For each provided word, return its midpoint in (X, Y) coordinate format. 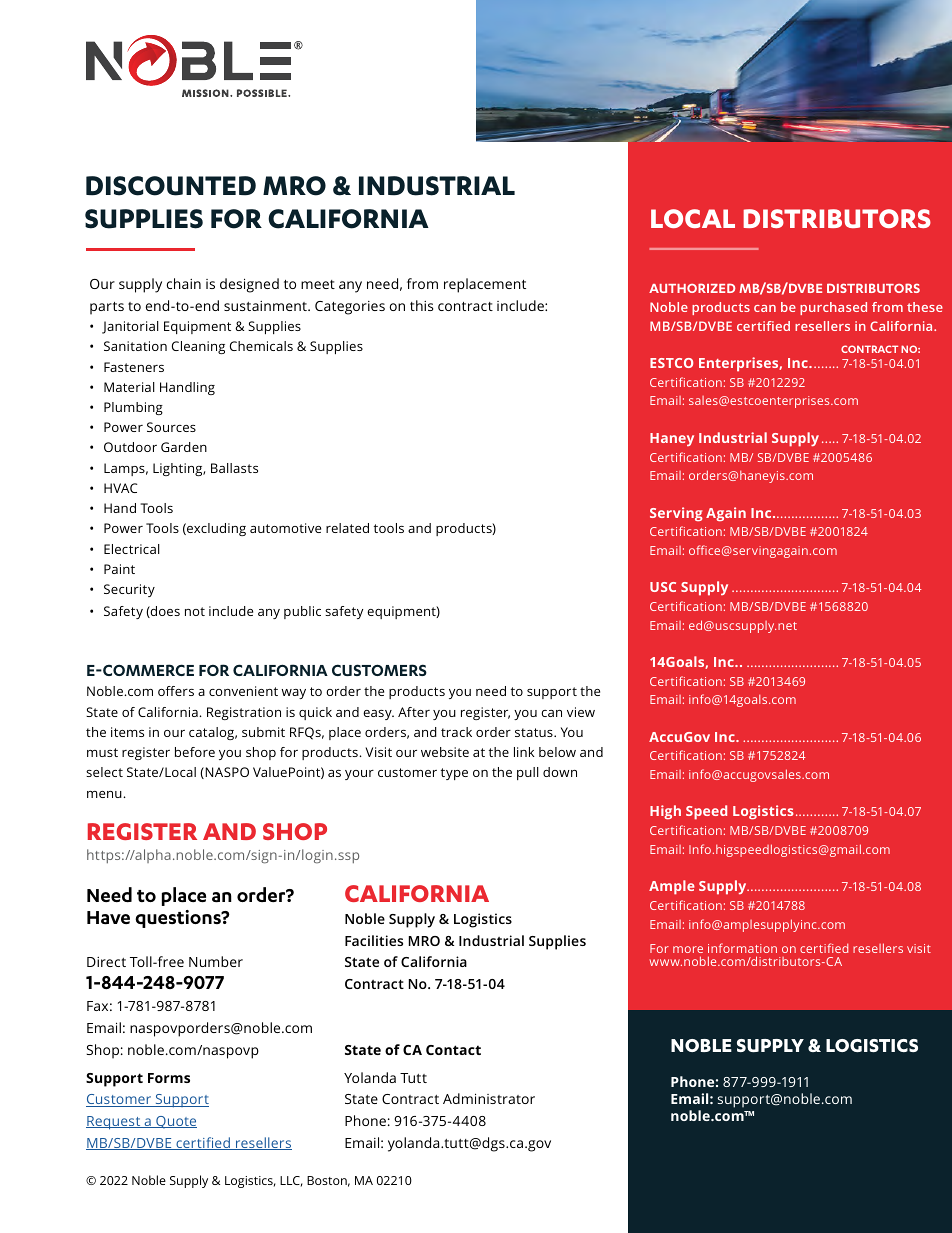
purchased (833, 308)
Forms (169, 1078)
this (421, 305)
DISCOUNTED (171, 186)
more (688, 951)
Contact (453, 1050)
